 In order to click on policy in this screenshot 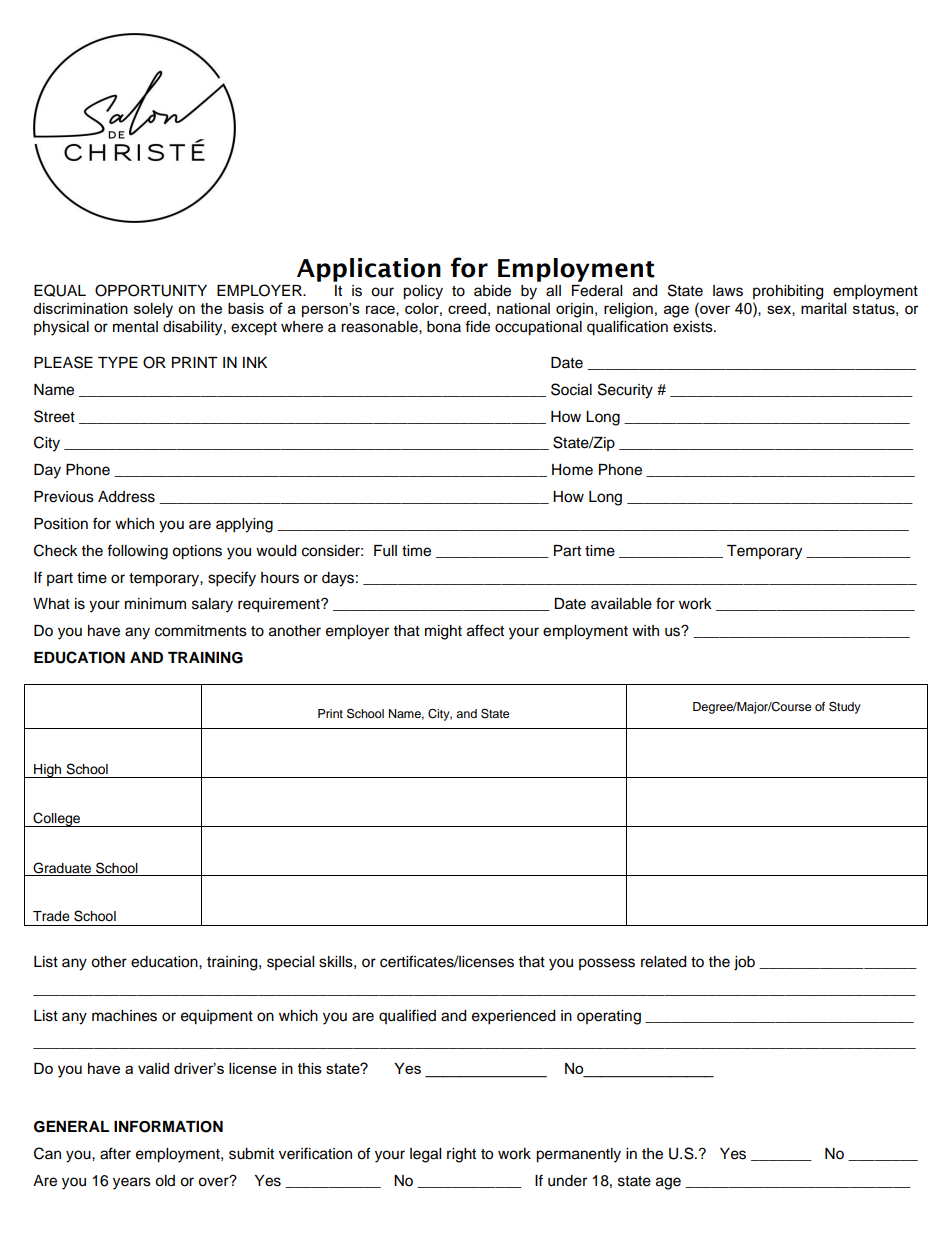, I will do `click(423, 292)`.
